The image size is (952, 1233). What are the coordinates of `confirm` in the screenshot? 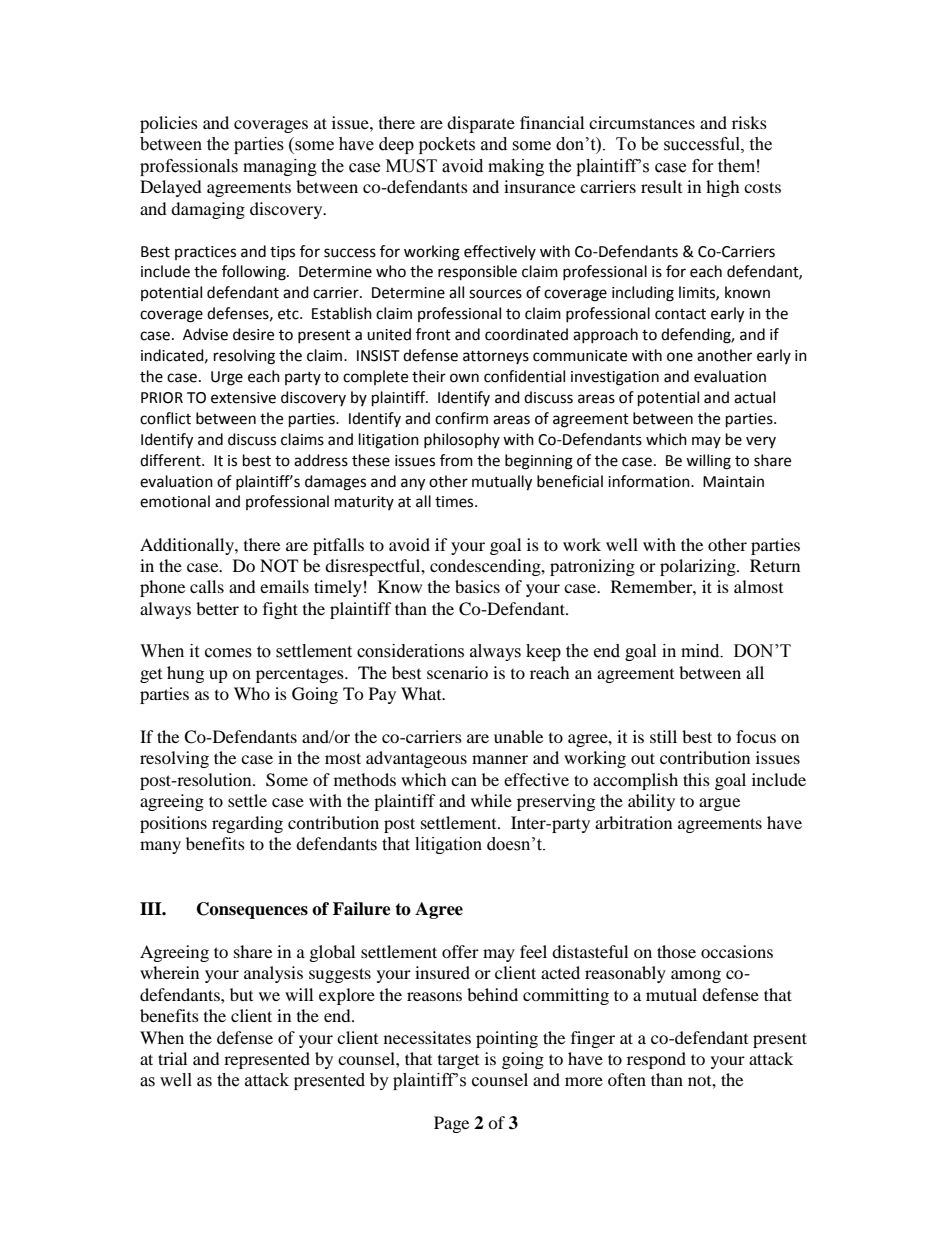 It's located at (461, 418).
